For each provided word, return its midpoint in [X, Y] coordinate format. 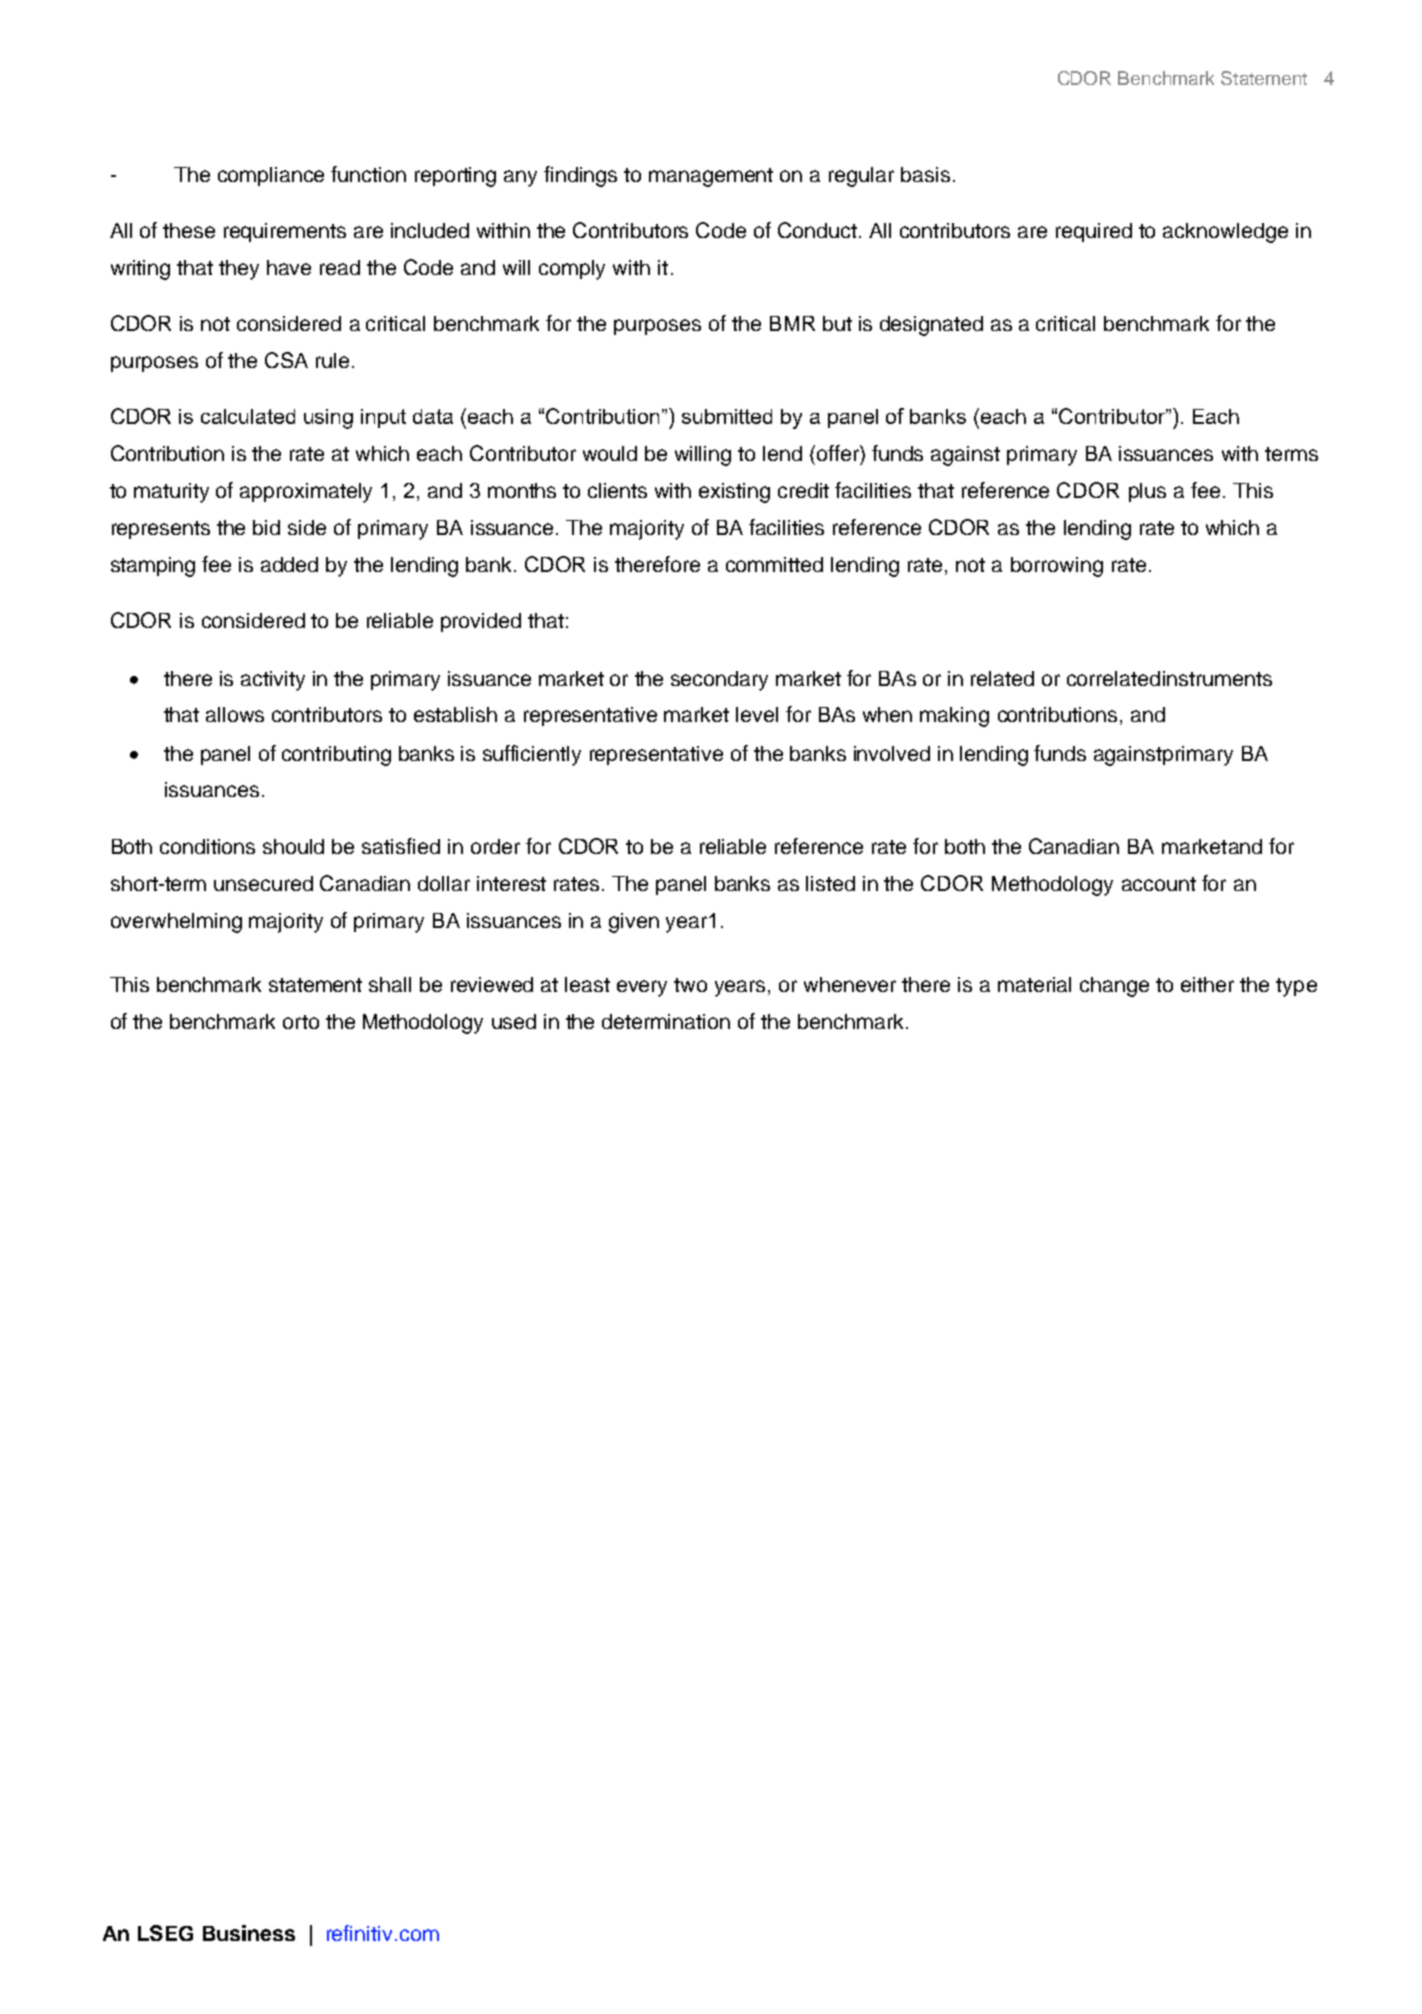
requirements [285, 232]
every [642, 988]
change [1114, 987]
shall [390, 984]
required [1094, 232]
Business [249, 1933]
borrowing [1057, 567]
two [690, 985]
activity [273, 681]
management [711, 177]
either [1207, 984]
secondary [719, 681]
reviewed [492, 984]
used [514, 1021]
